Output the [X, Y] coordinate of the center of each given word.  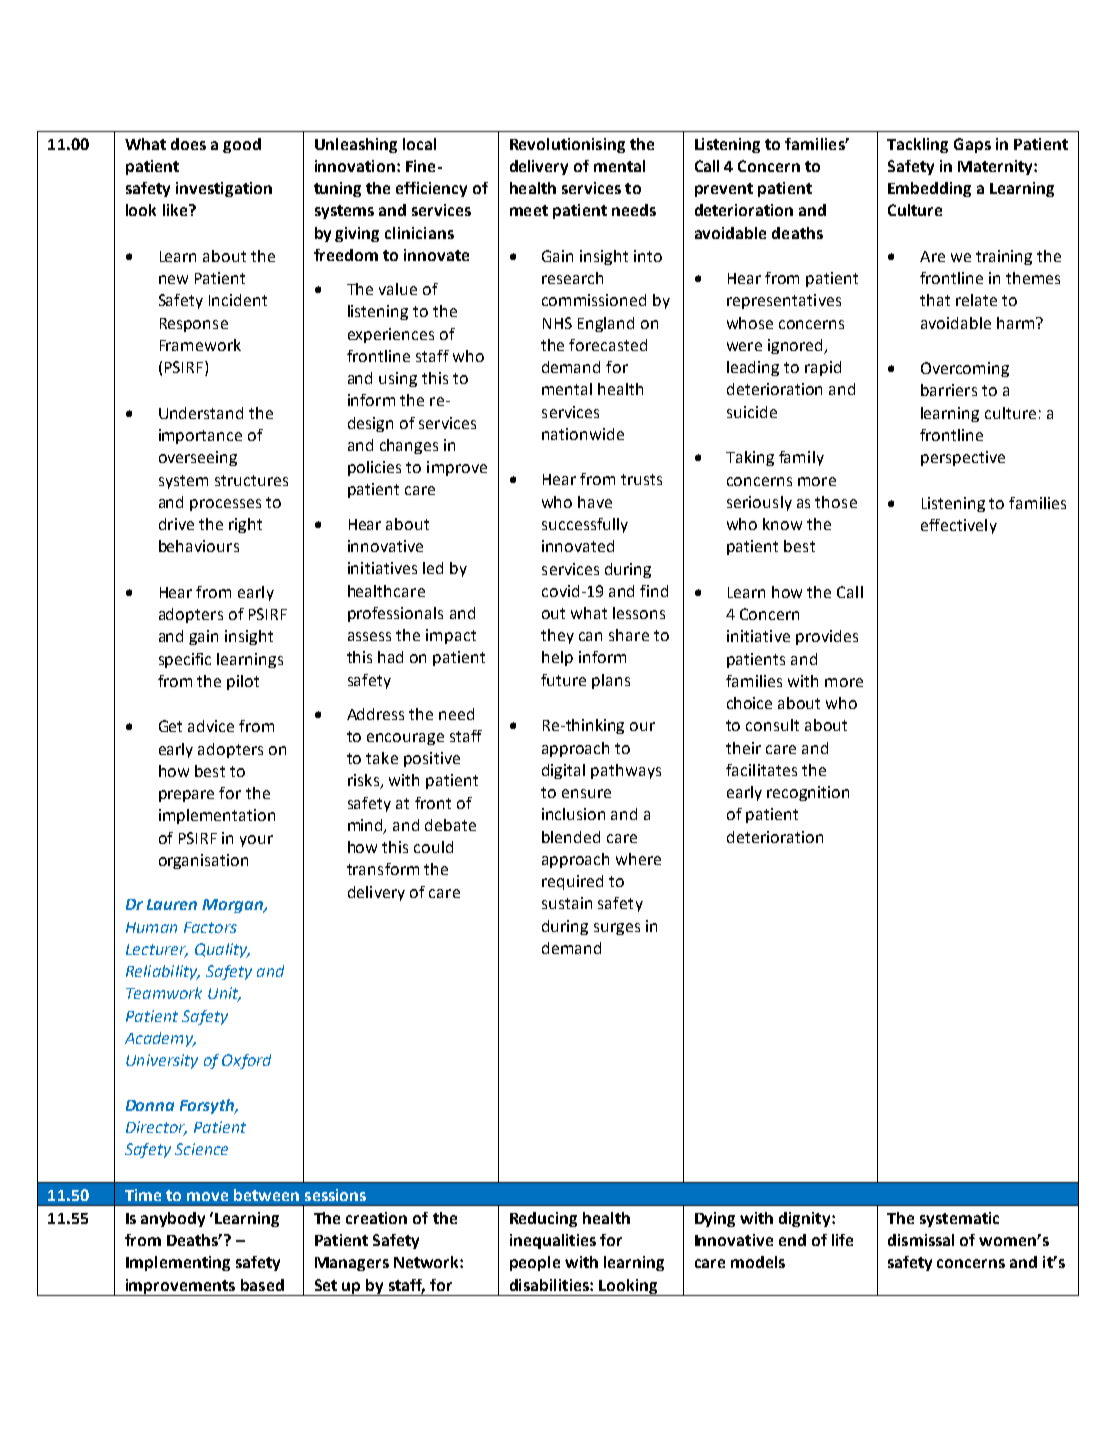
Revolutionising [567, 145]
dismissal [921, 1240]
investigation [224, 189]
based [262, 1285]
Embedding [929, 189]
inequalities [553, 1241]
